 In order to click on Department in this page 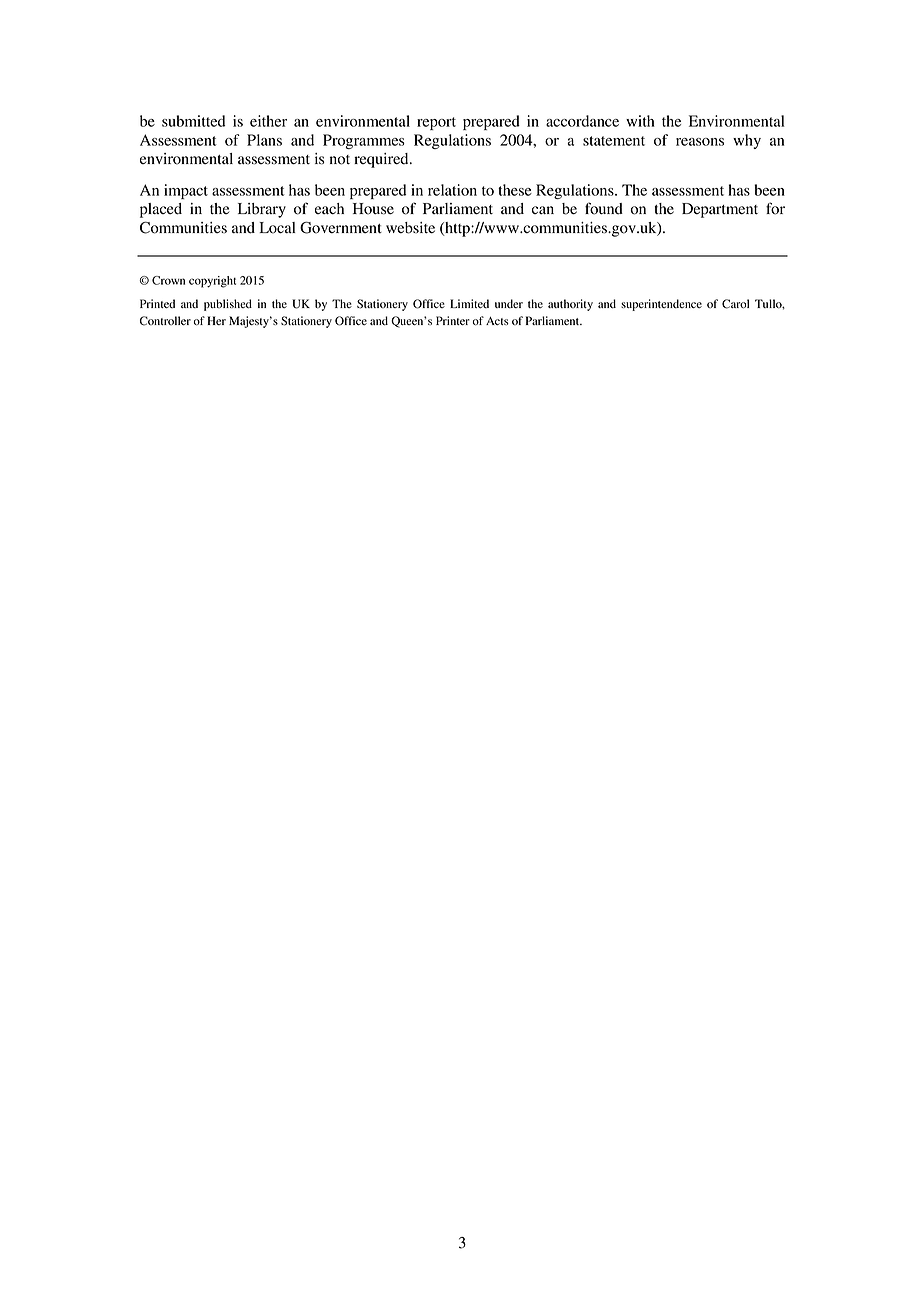, I will do `click(720, 210)`.
